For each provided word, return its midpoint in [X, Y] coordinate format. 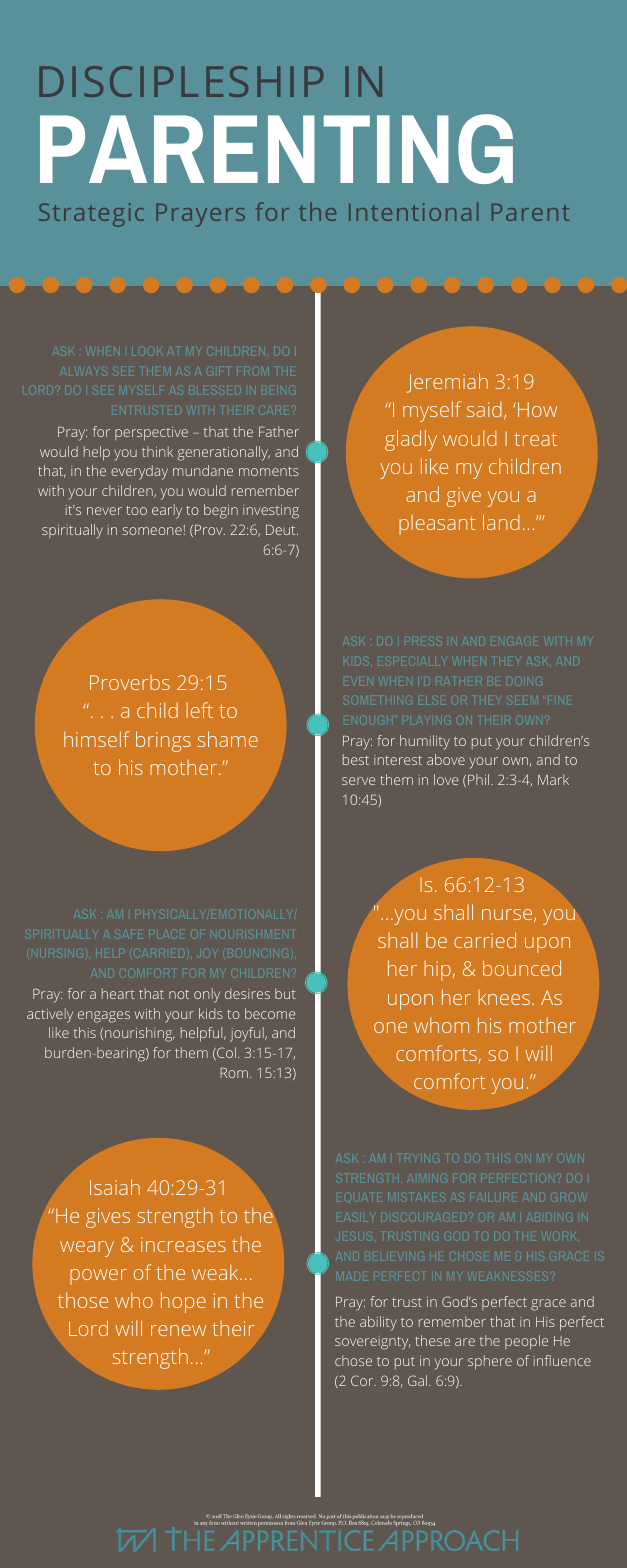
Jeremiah [447, 383]
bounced [522, 968]
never [104, 511]
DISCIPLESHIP [181, 81]
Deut [282, 530]
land [501, 522]
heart [118, 993]
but [285, 993]
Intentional [413, 211]
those [83, 1300]
